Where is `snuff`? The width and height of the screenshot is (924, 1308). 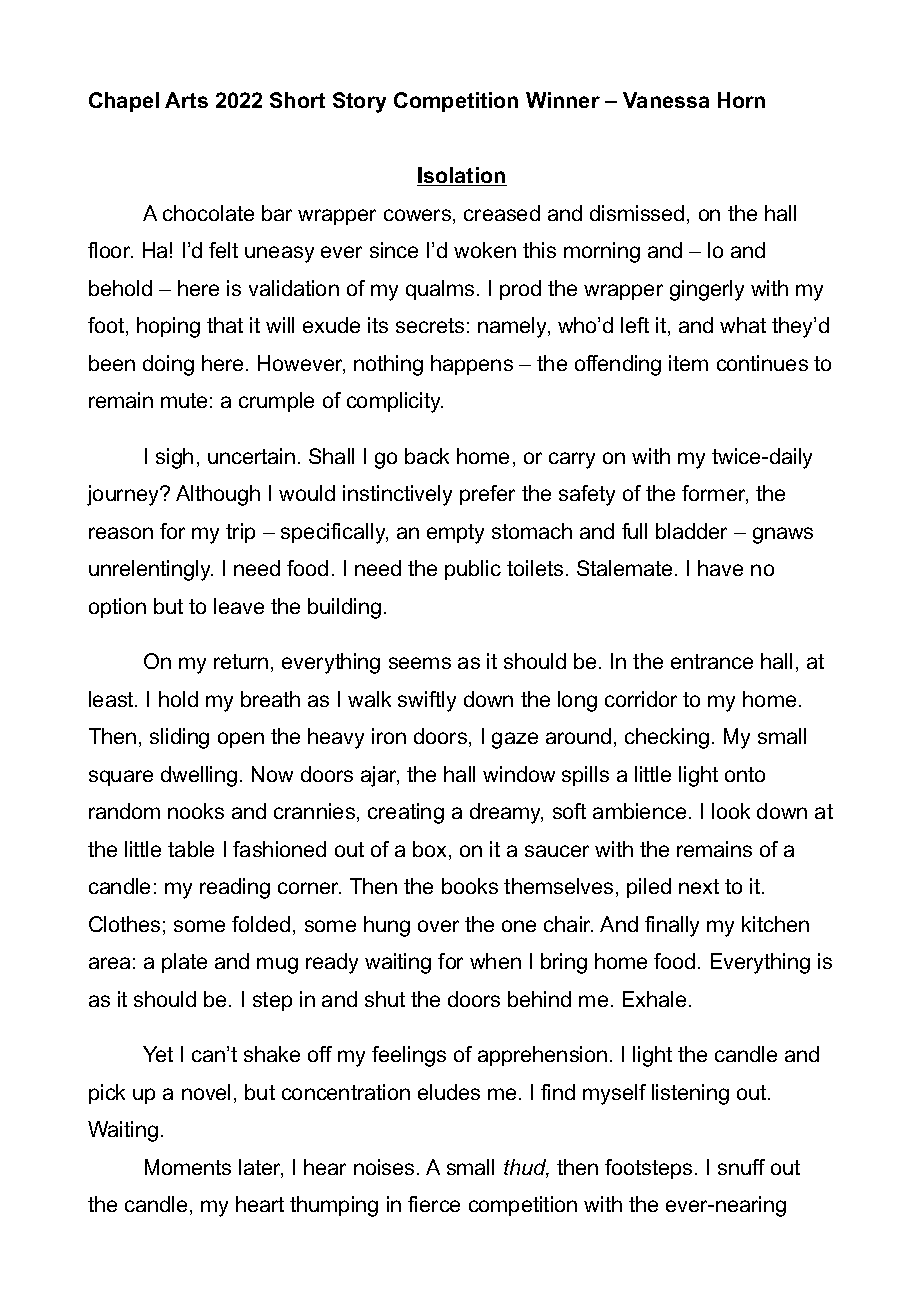 snuff is located at coordinates (741, 1167).
